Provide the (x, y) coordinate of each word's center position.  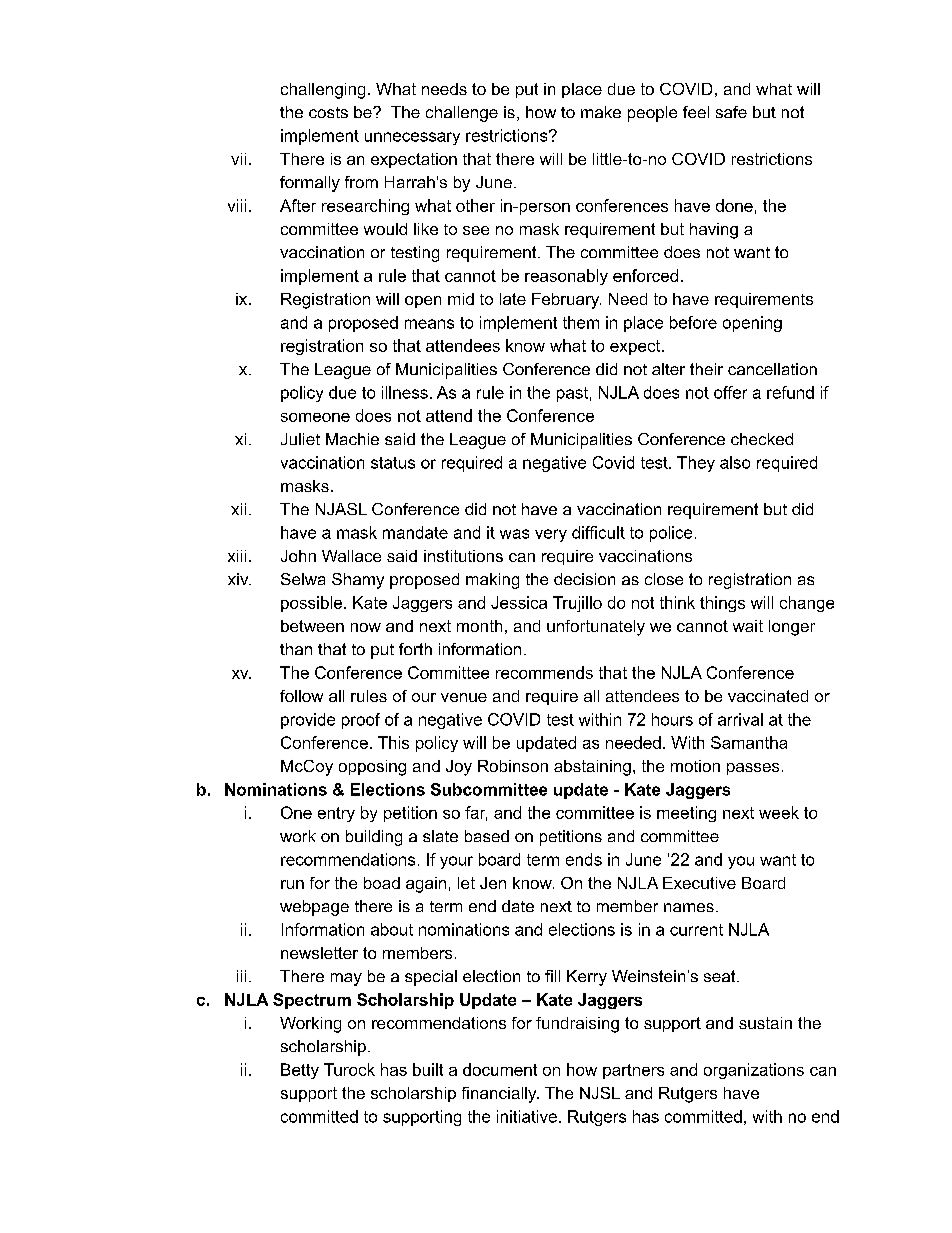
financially (500, 1095)
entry (336, 814)
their (706, 369)
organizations (754, 1071)
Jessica (519, 602)
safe (731, 112)
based (487, 836)
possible (313, 604)
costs (328, 112)
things (722, 604)
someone (315, 417)
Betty (300, 1071)
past (572, 394)
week (779, 812)
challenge (462, 114)
